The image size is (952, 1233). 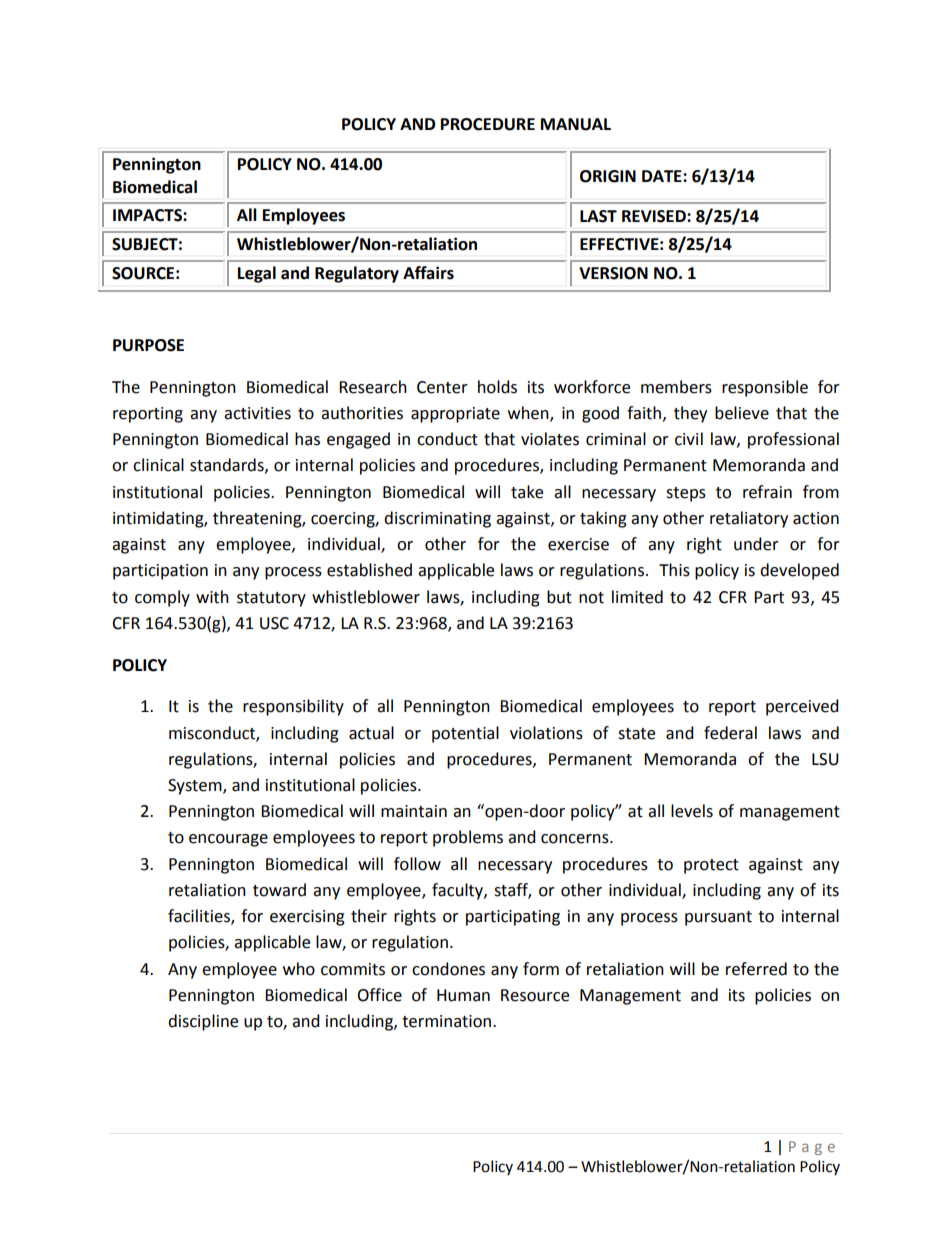 What do you see at coordinates (455, 415) in the screenshot?
I see `appropriate` at bounding box center [455, 415].
